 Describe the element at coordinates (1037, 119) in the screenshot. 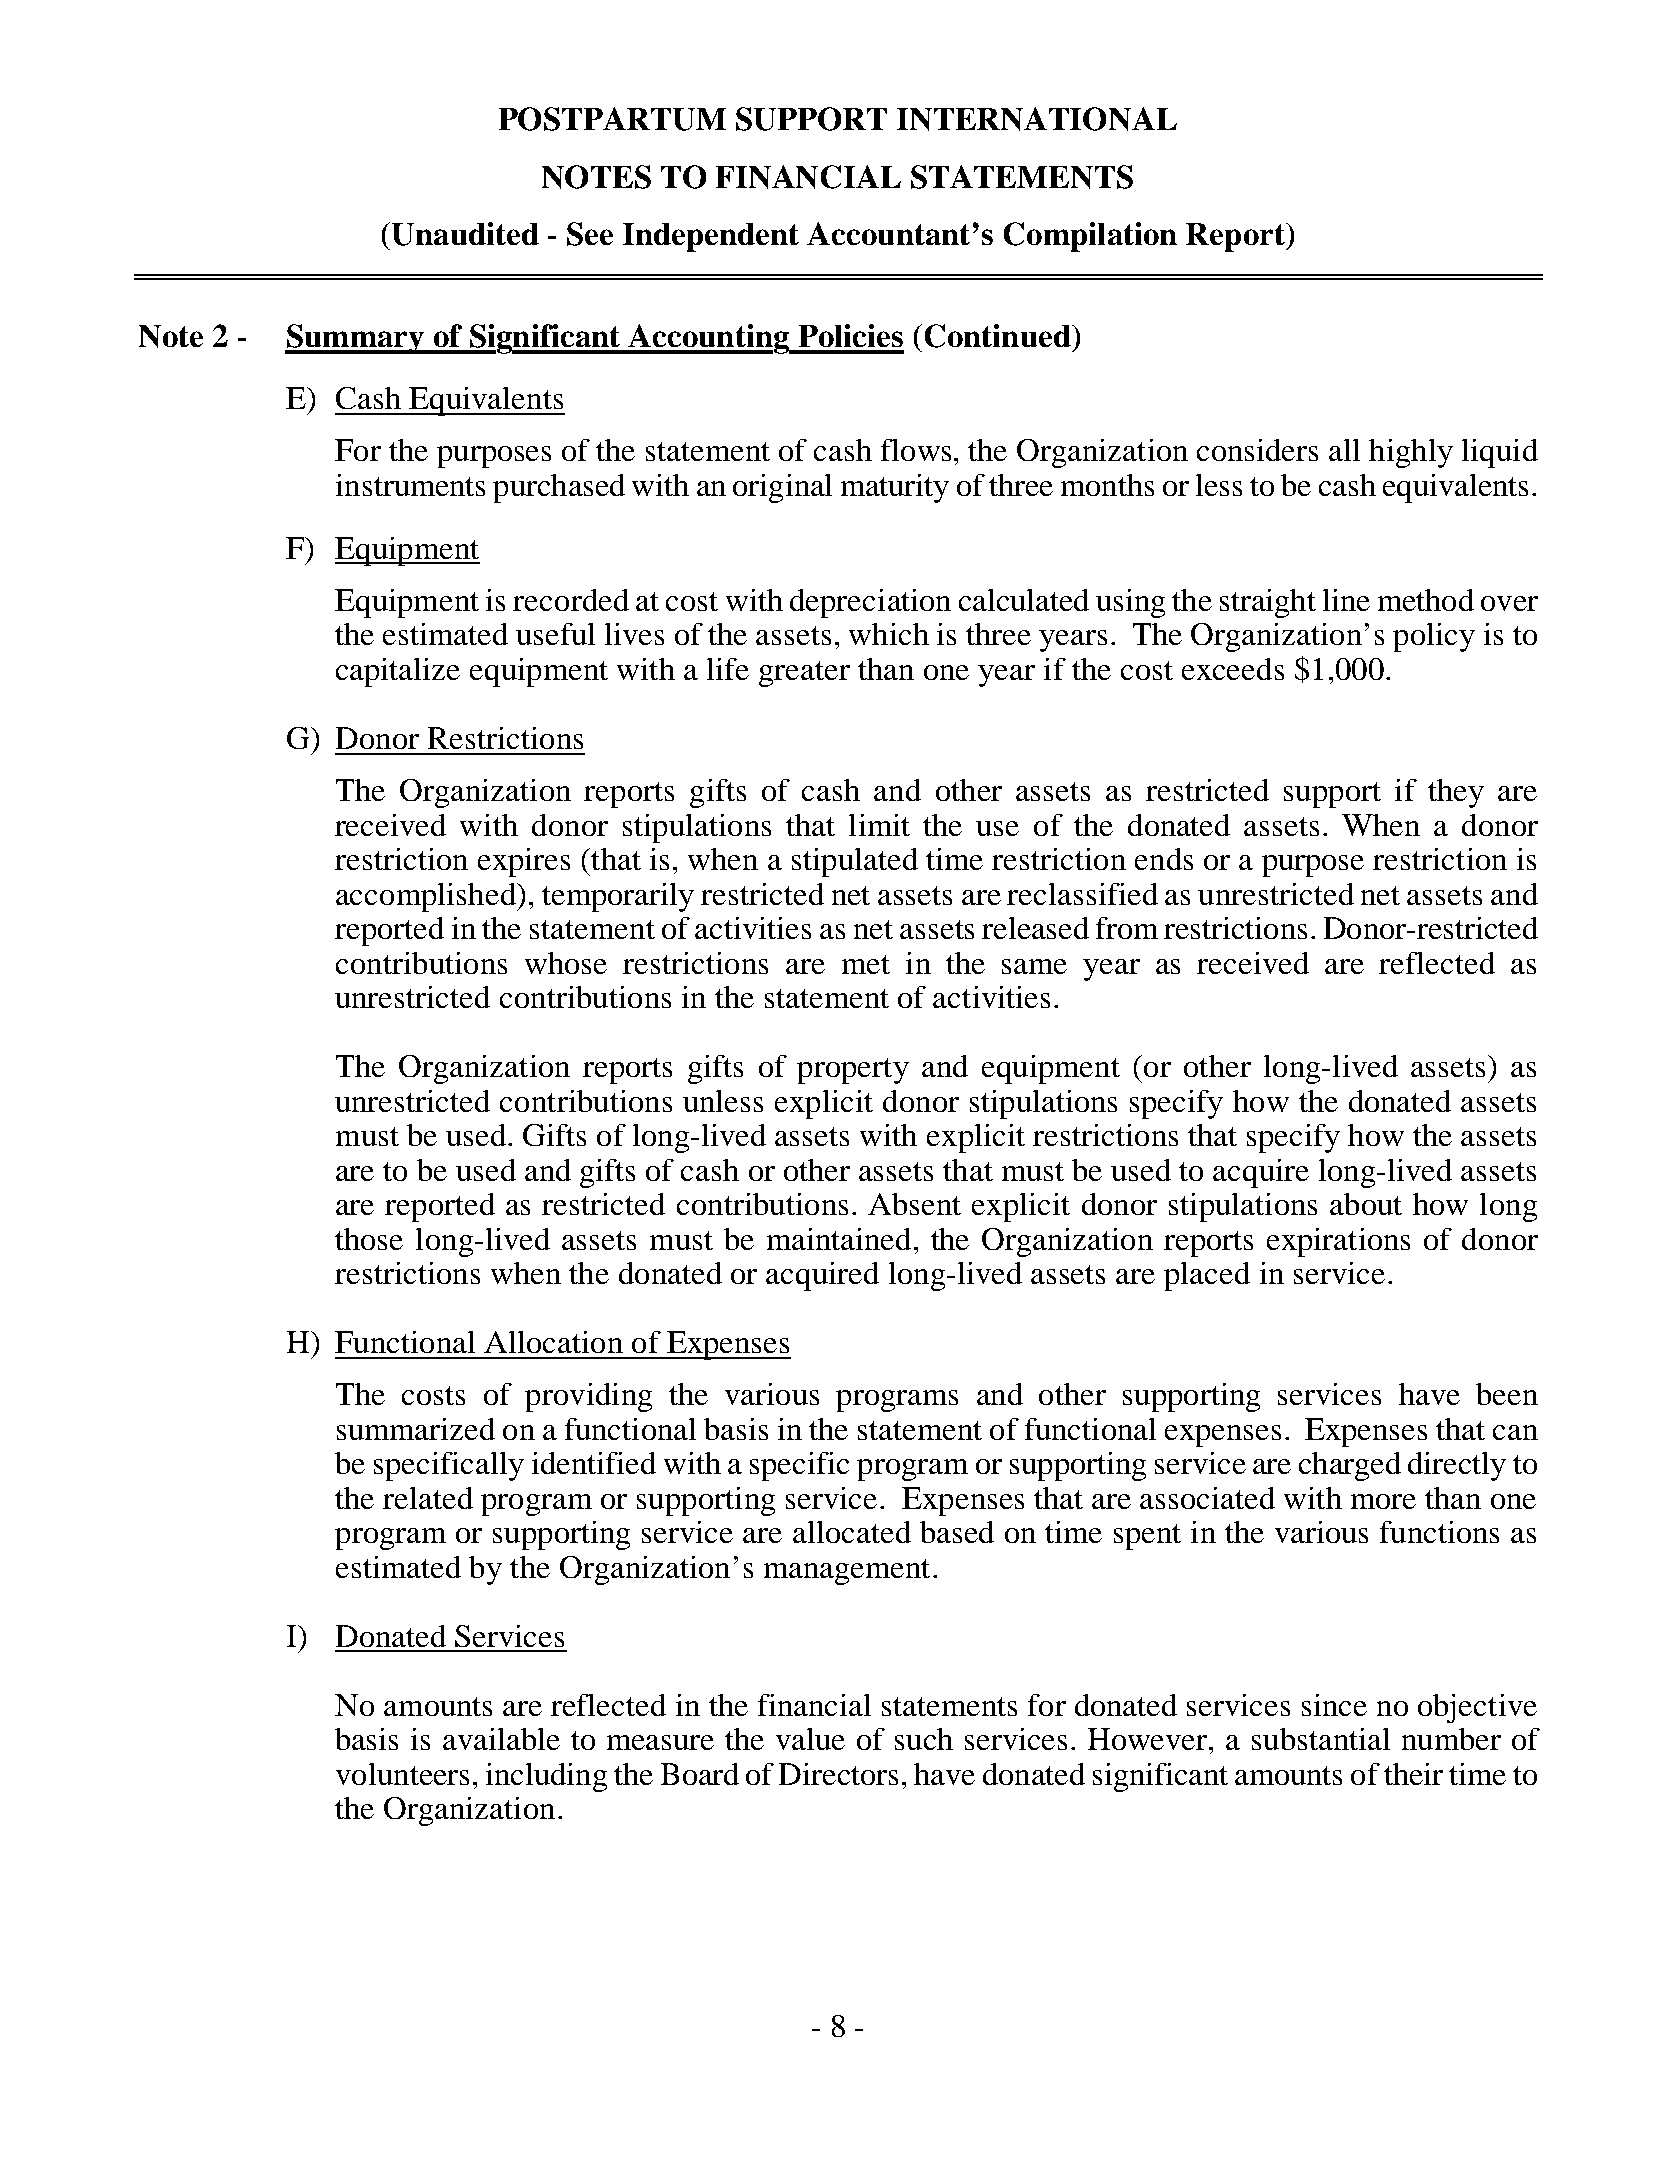

I see `INTERNATIONAL` at that location.
